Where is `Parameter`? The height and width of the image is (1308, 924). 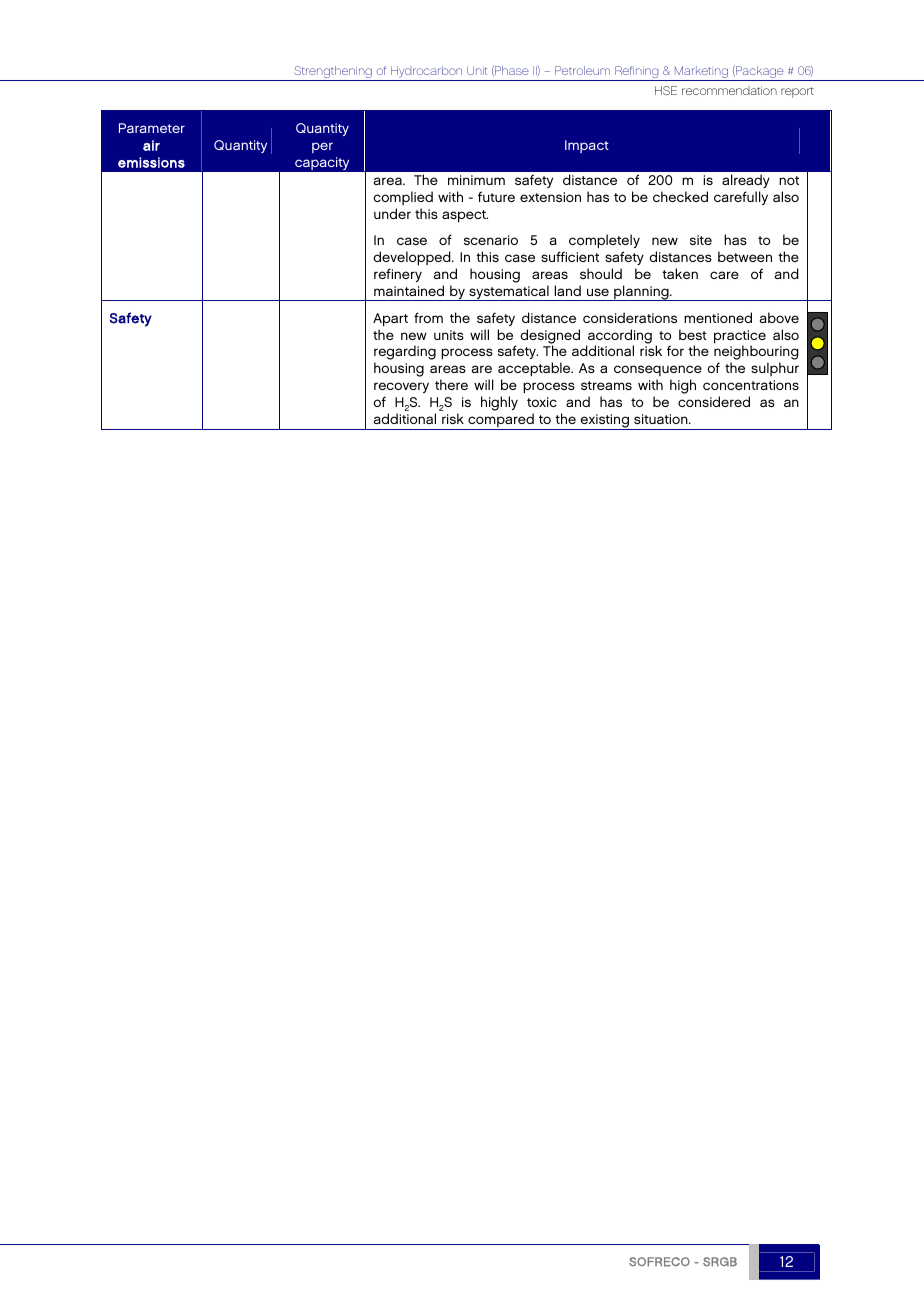
Parameter is located at coordinates (152, 128).
